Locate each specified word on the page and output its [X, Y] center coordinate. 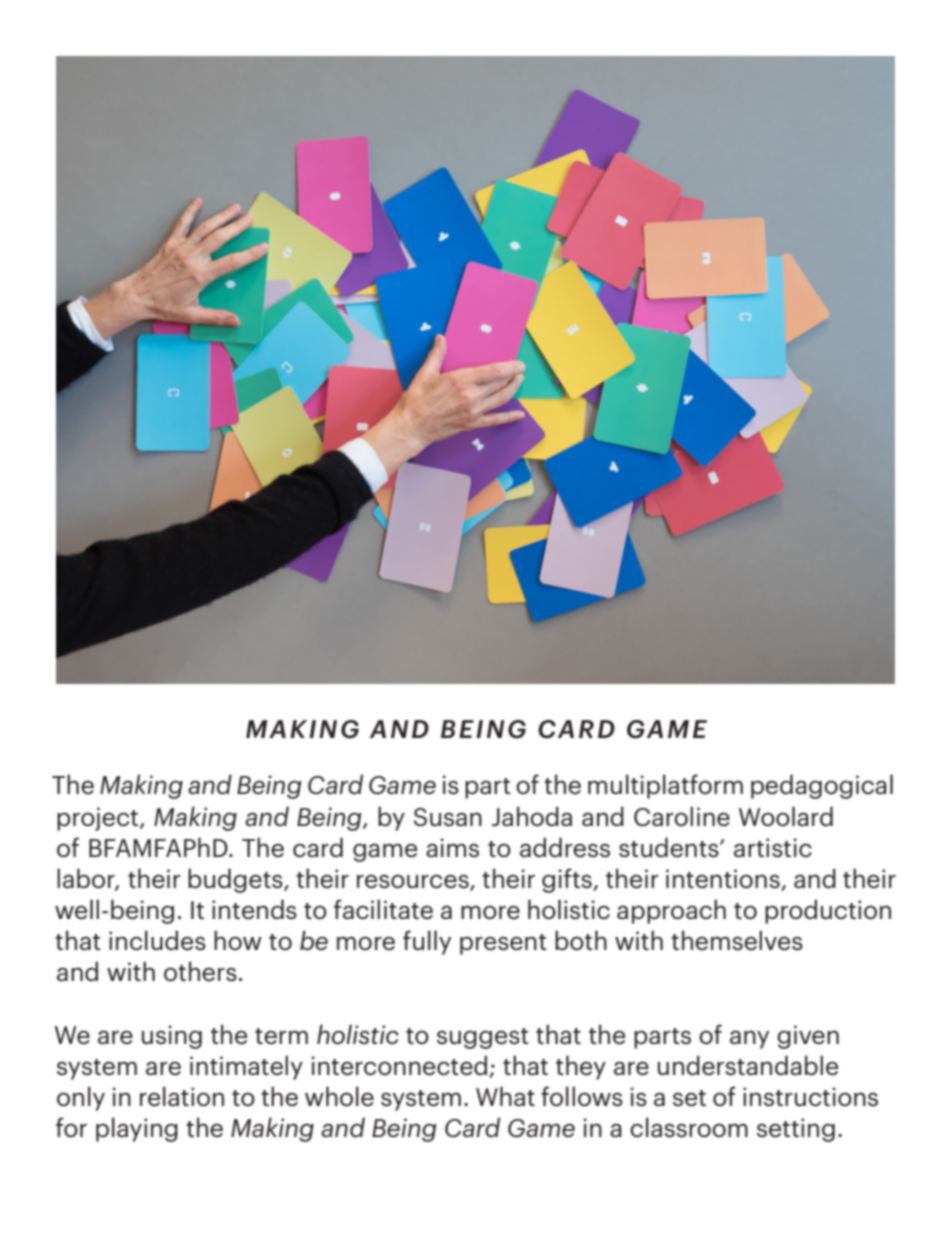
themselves [737, 940]
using [172, 1037]
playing [137, 1129]
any [749, 1039]
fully [427, 942]
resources [414, 882]
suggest [483, 1038]
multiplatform [665, 786]
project [97, 819]
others [200, 971]
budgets [236, 880]
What [505, 1096]
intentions [724, 880]
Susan [448, 817]
